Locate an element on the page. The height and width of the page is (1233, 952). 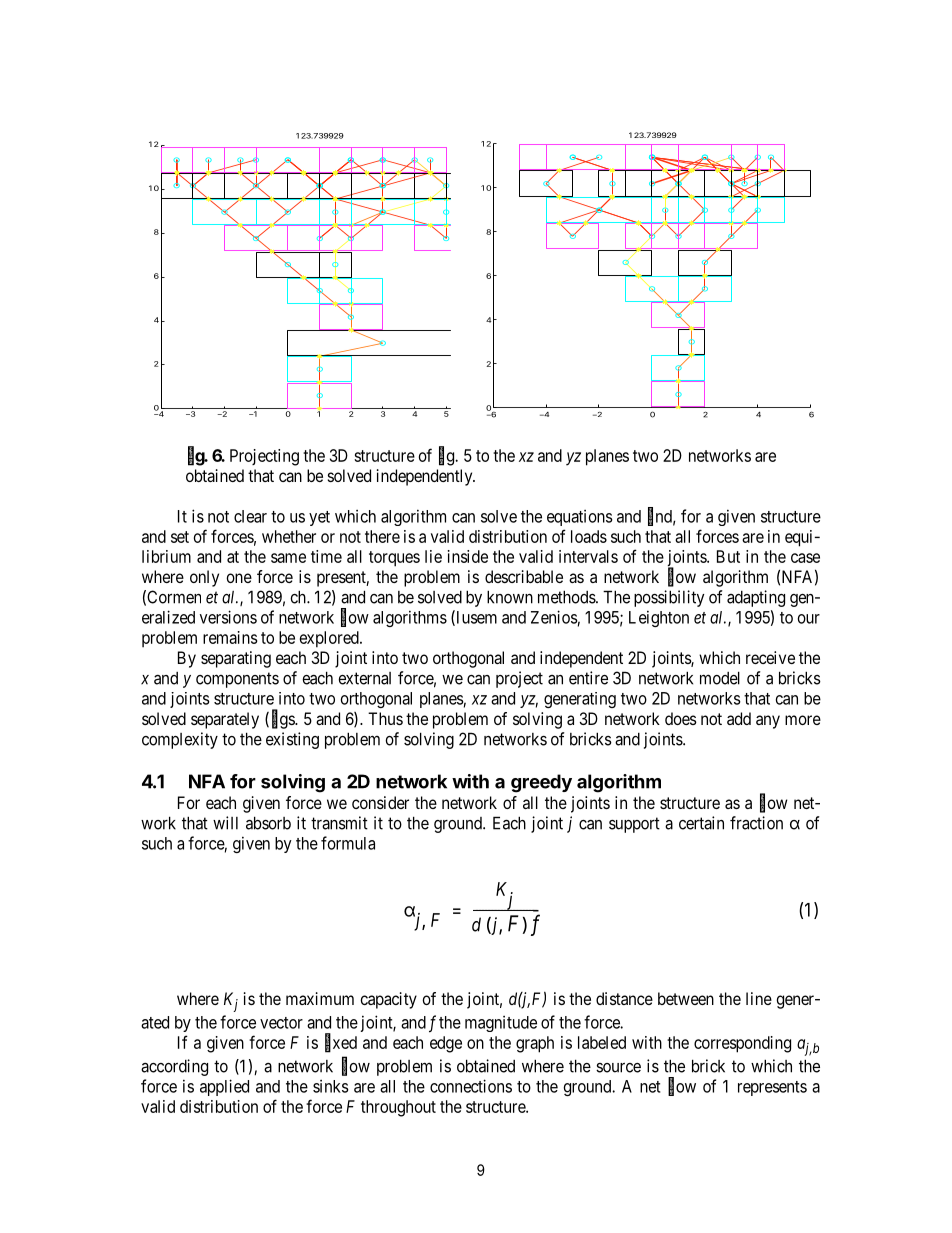
Thus is located at coordinates (385, 718).
